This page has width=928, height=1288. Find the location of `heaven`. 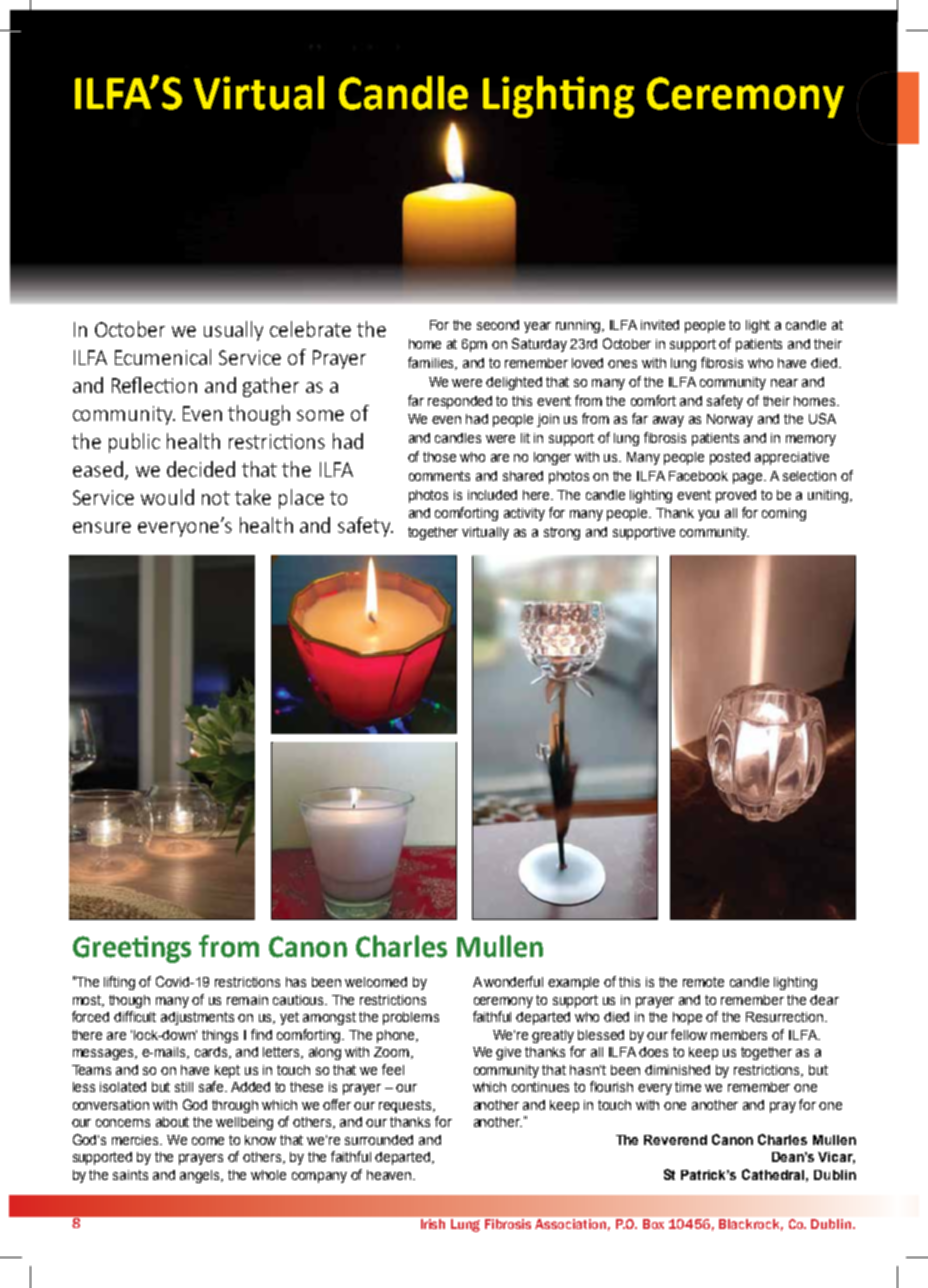

heaven is located at coordinates (390, 1175).
